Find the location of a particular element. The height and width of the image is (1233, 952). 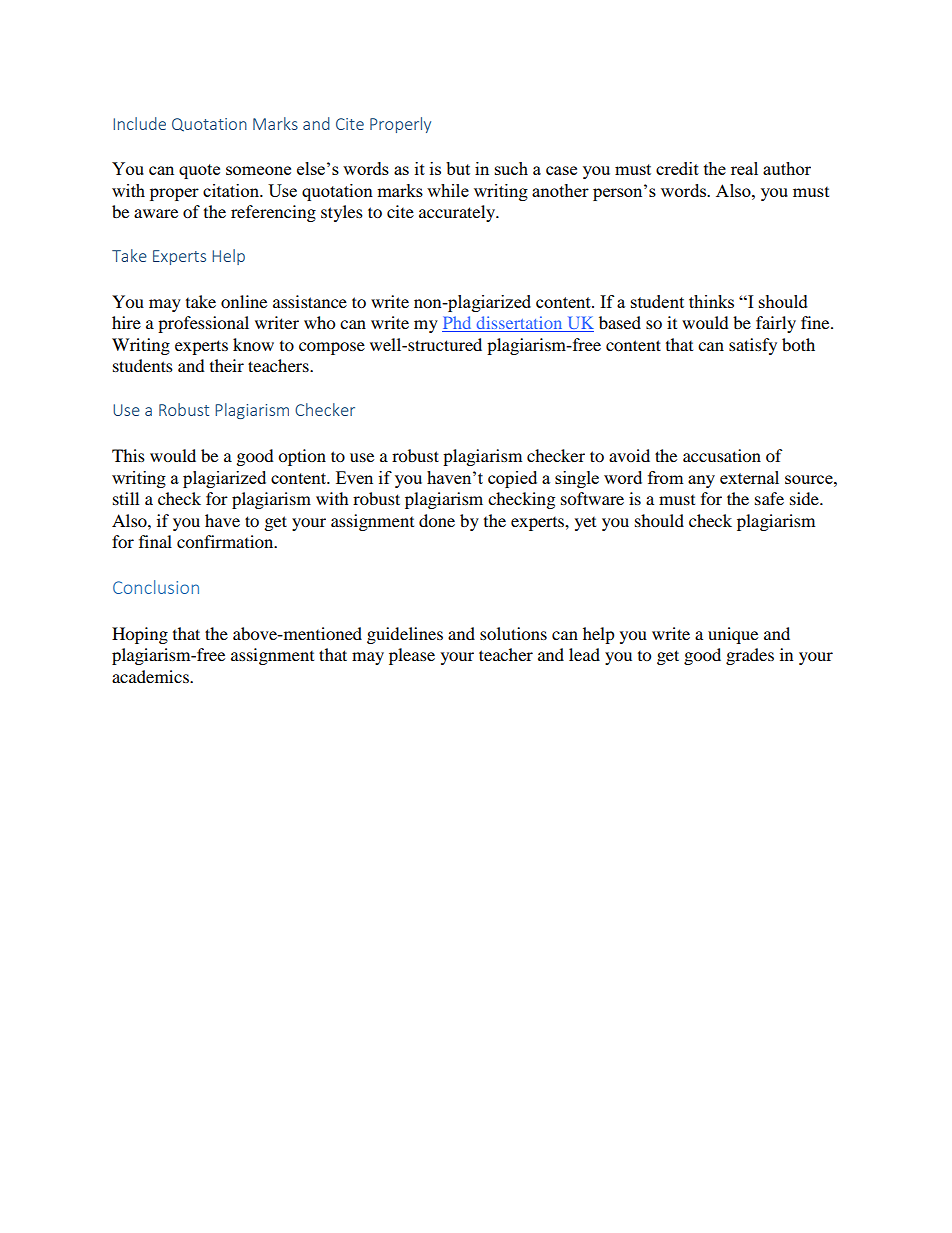

Phd is located at coordinates (458, 324).
